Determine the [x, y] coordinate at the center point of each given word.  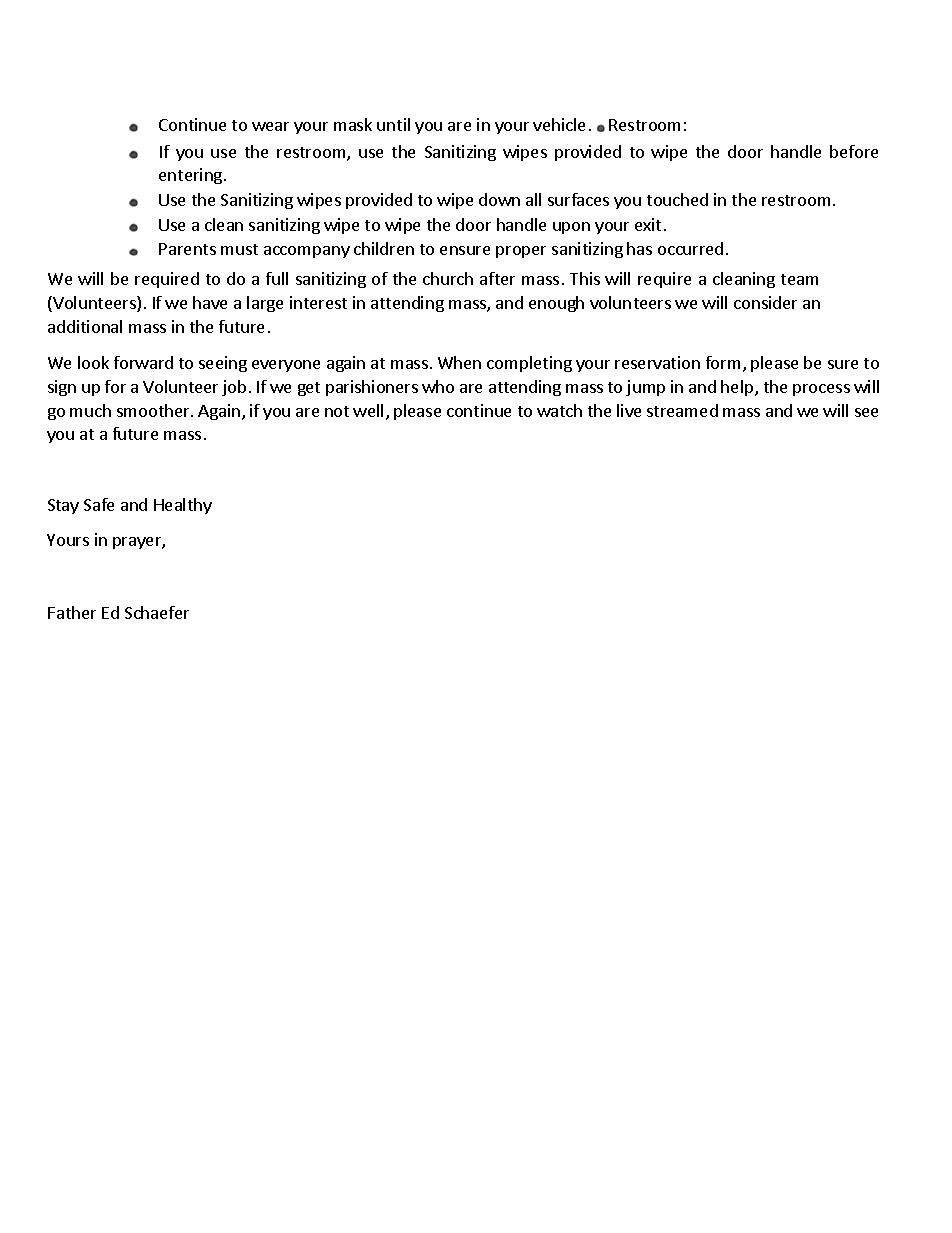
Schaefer [157, 612]
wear [270, 126]
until [393, 124]
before [854, 151]
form [723, 362]
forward [143, 362]
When [459, 362]
